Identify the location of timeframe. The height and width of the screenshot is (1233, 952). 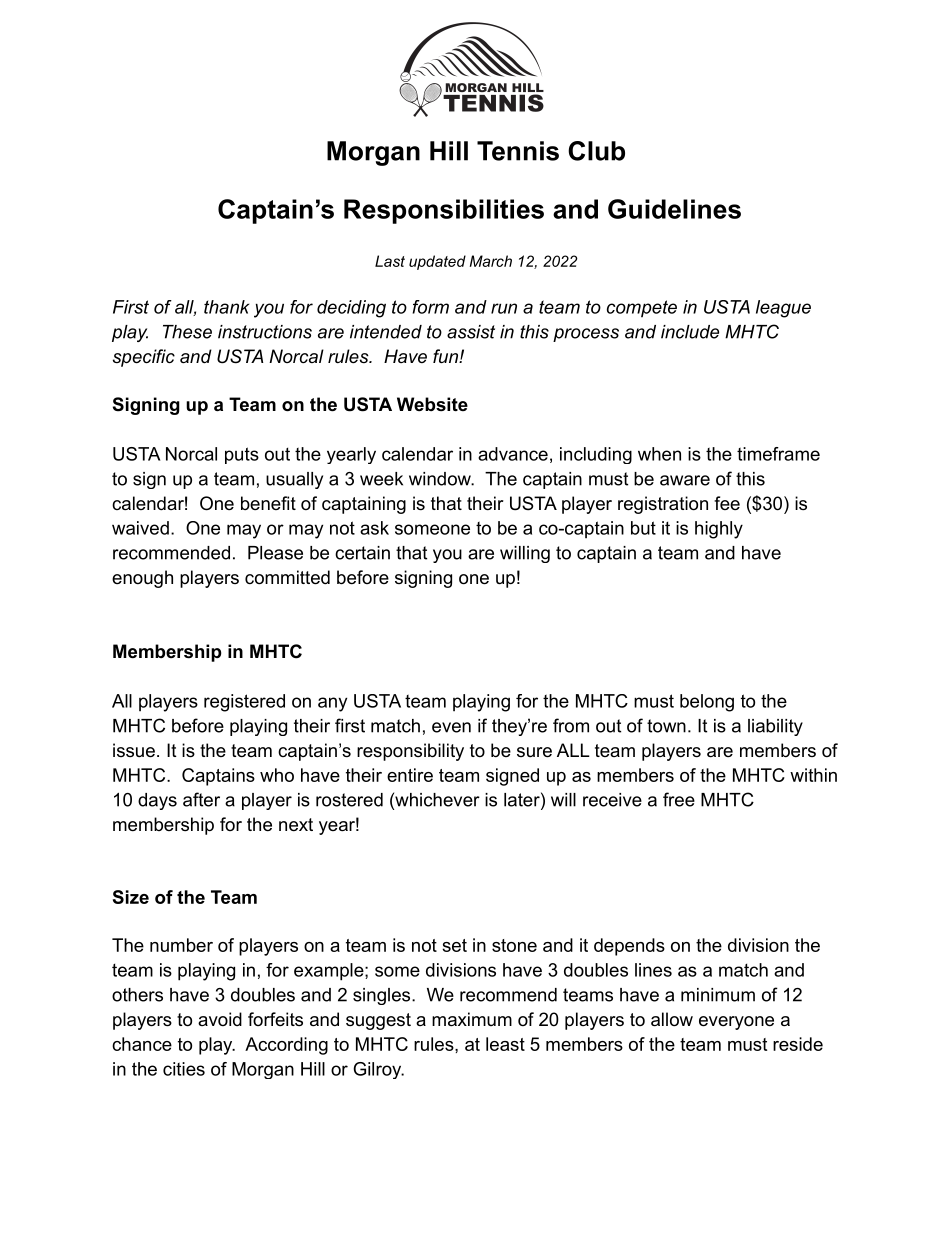
(778, 454).
